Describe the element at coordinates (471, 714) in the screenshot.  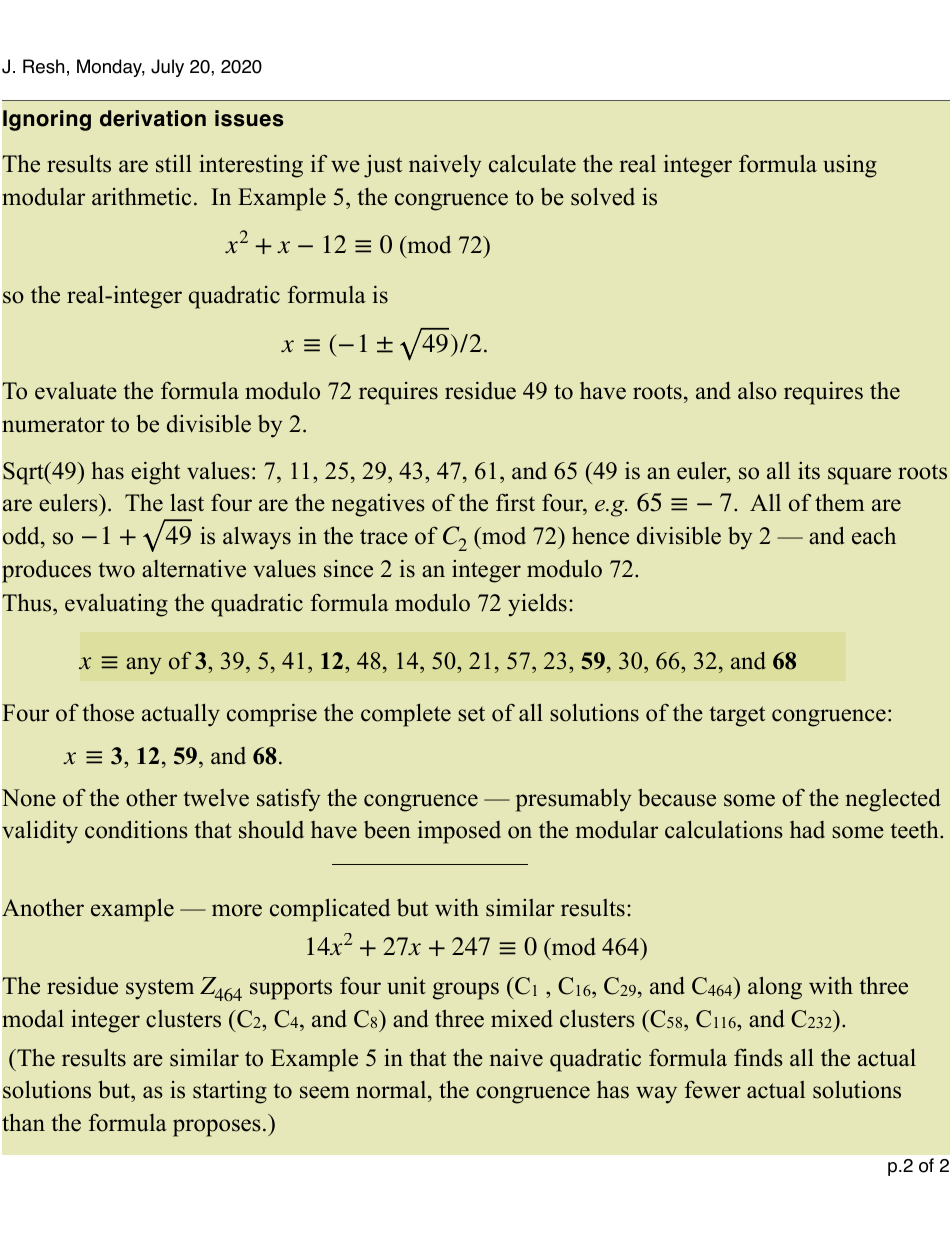
I see `set` at that location.
